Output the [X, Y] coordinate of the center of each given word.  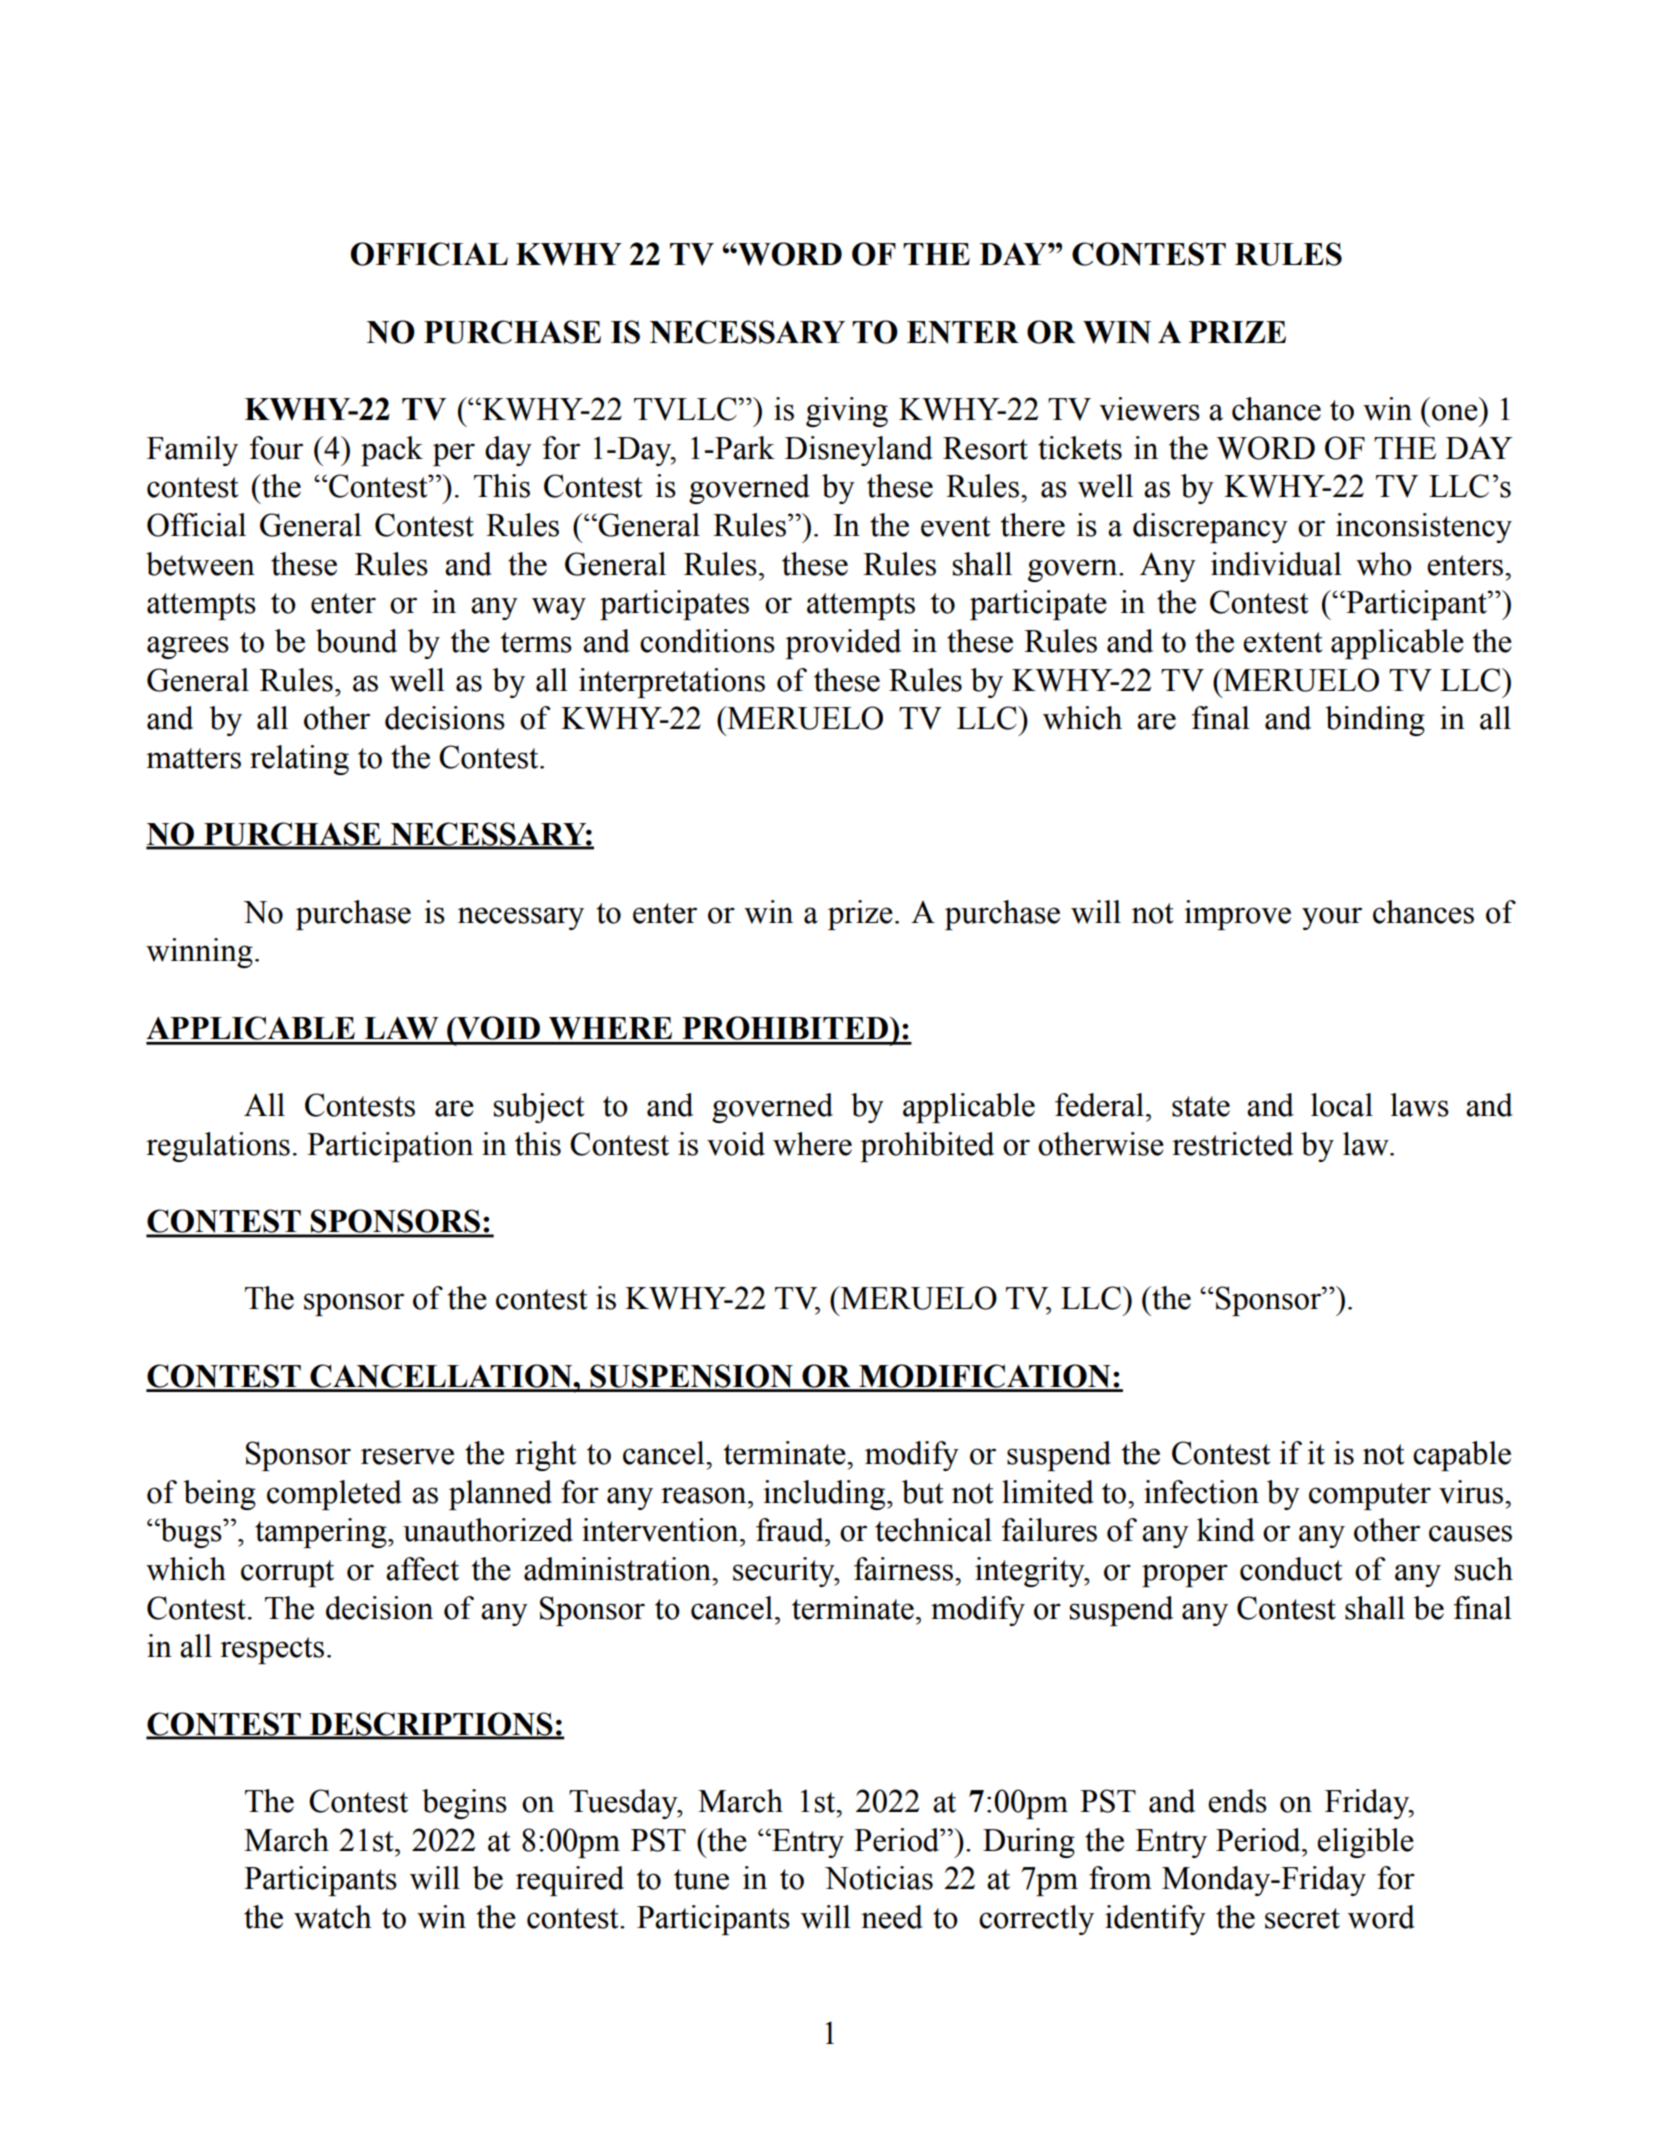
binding [1375, 721]
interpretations [672, 683]
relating [299, 760]
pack [392, 451]
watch [333, 1917]
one [1455, 412]
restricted [1232, 1144]
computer [1370, 1496]
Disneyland [859, 451]
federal [1099, 1105]
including [825, 1495]
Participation [390, 1147]
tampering [322, 1533]
